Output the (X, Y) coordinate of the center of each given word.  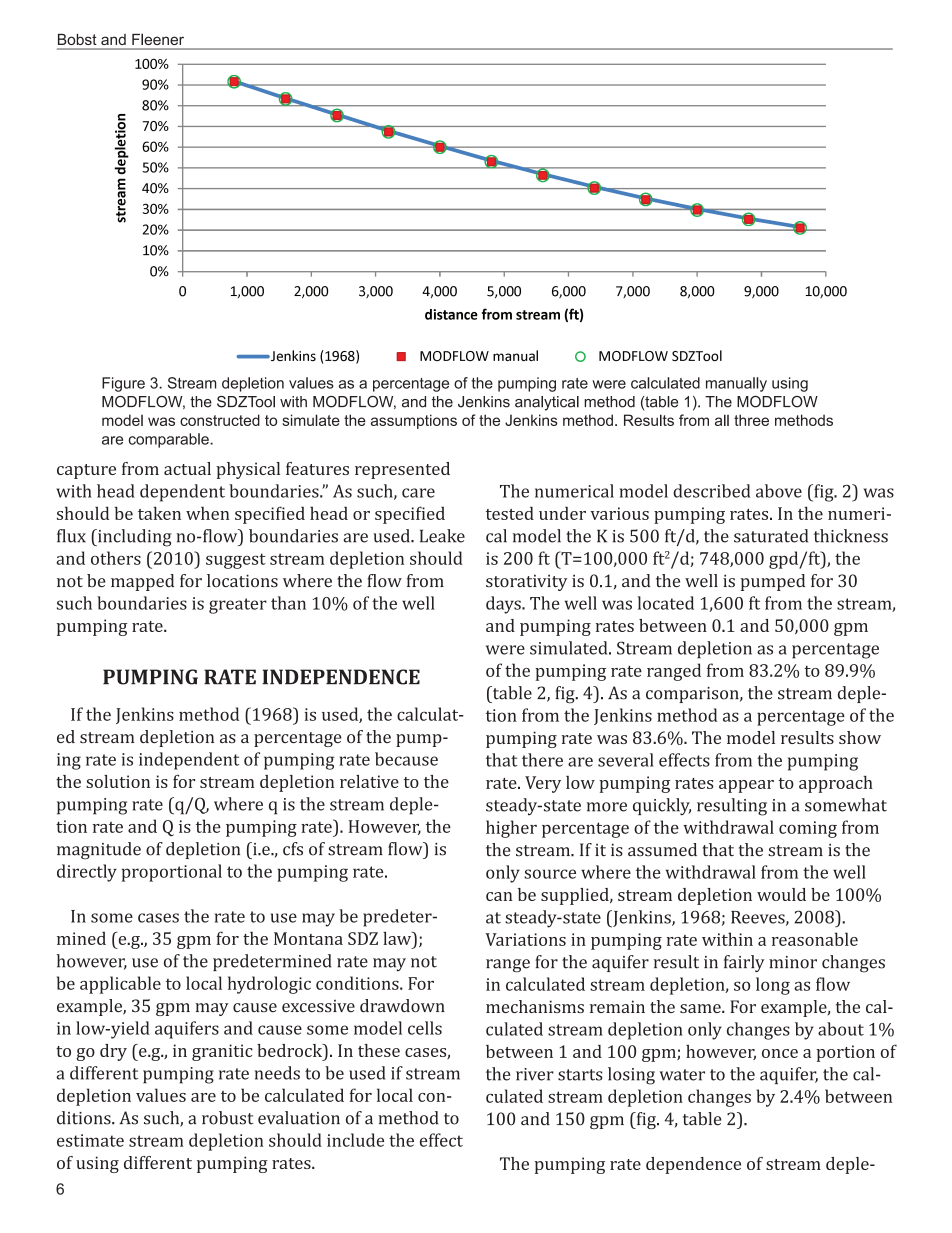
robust (227, 1118)
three (751, 420)
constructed (220, 420)
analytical (547, 403)
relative (369, 781)
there (542, 760)
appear (746, 786)
